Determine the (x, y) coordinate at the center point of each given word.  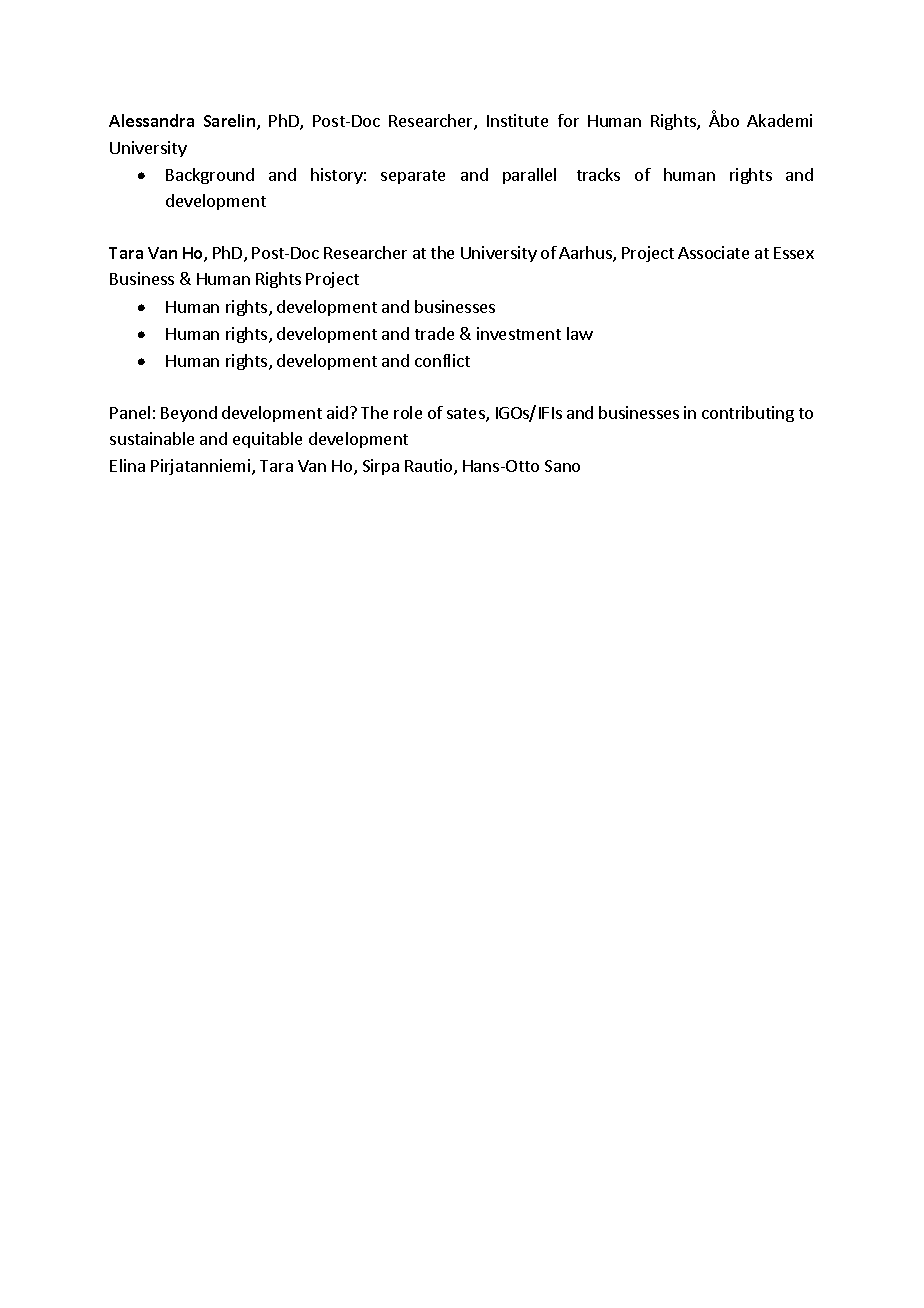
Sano (562, 466)
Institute (517, 120)
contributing (748, 414)
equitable (267, 440)
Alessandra (151, 120)
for (568, 120)
